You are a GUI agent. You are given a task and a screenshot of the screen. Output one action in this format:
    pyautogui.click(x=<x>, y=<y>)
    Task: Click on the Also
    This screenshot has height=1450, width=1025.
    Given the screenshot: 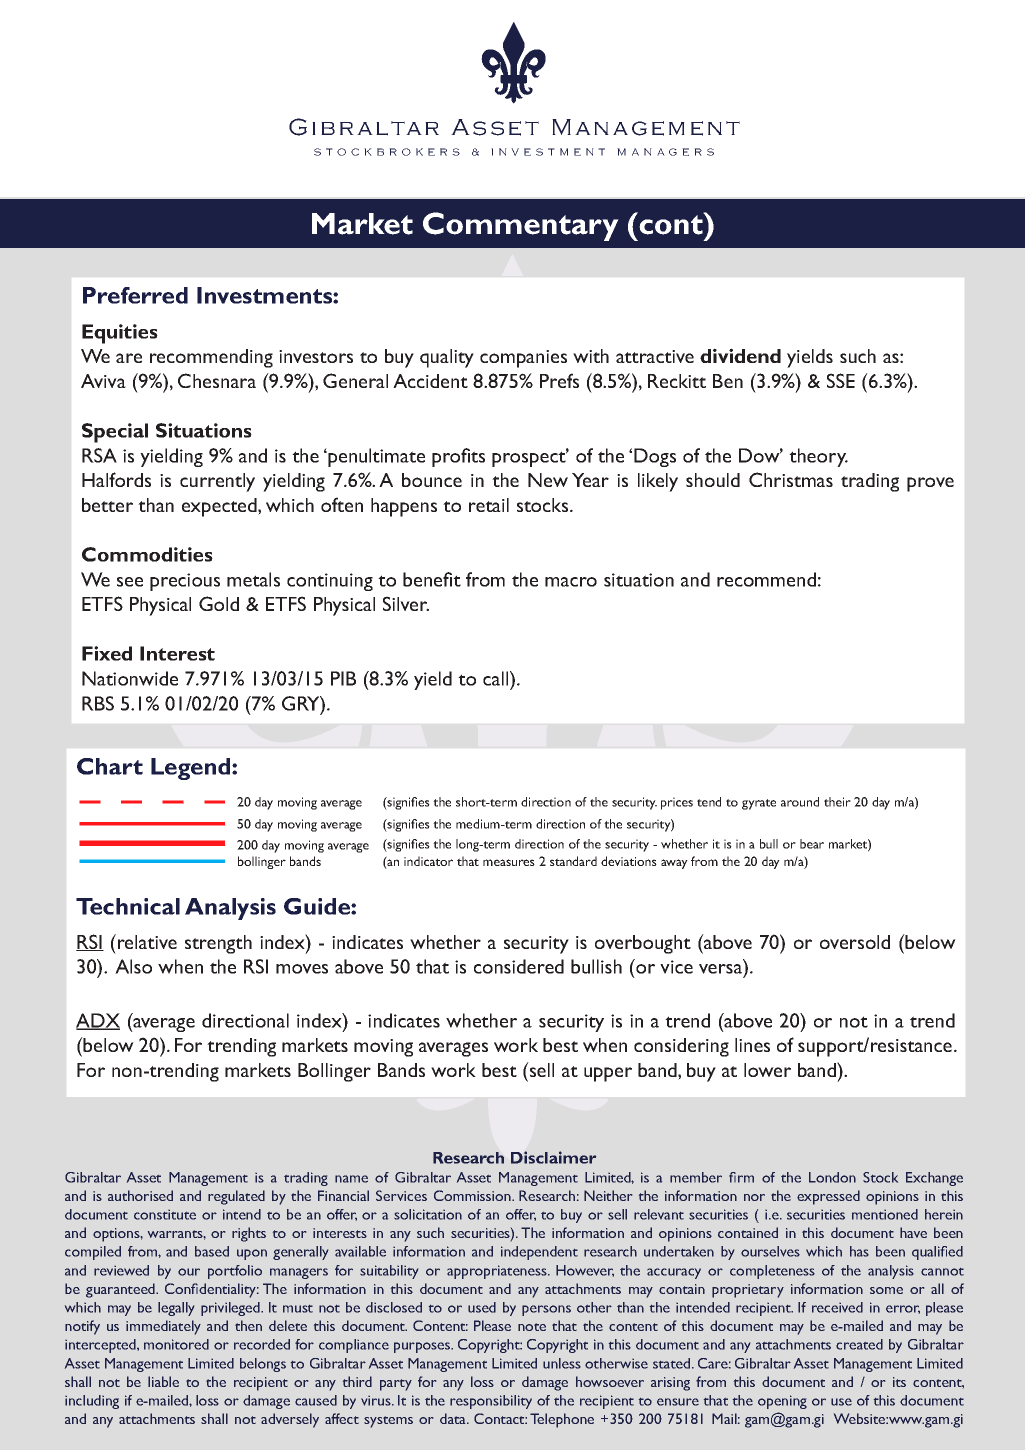 What is the action you would take?
    pyautogui.click(x=133, y=966)
